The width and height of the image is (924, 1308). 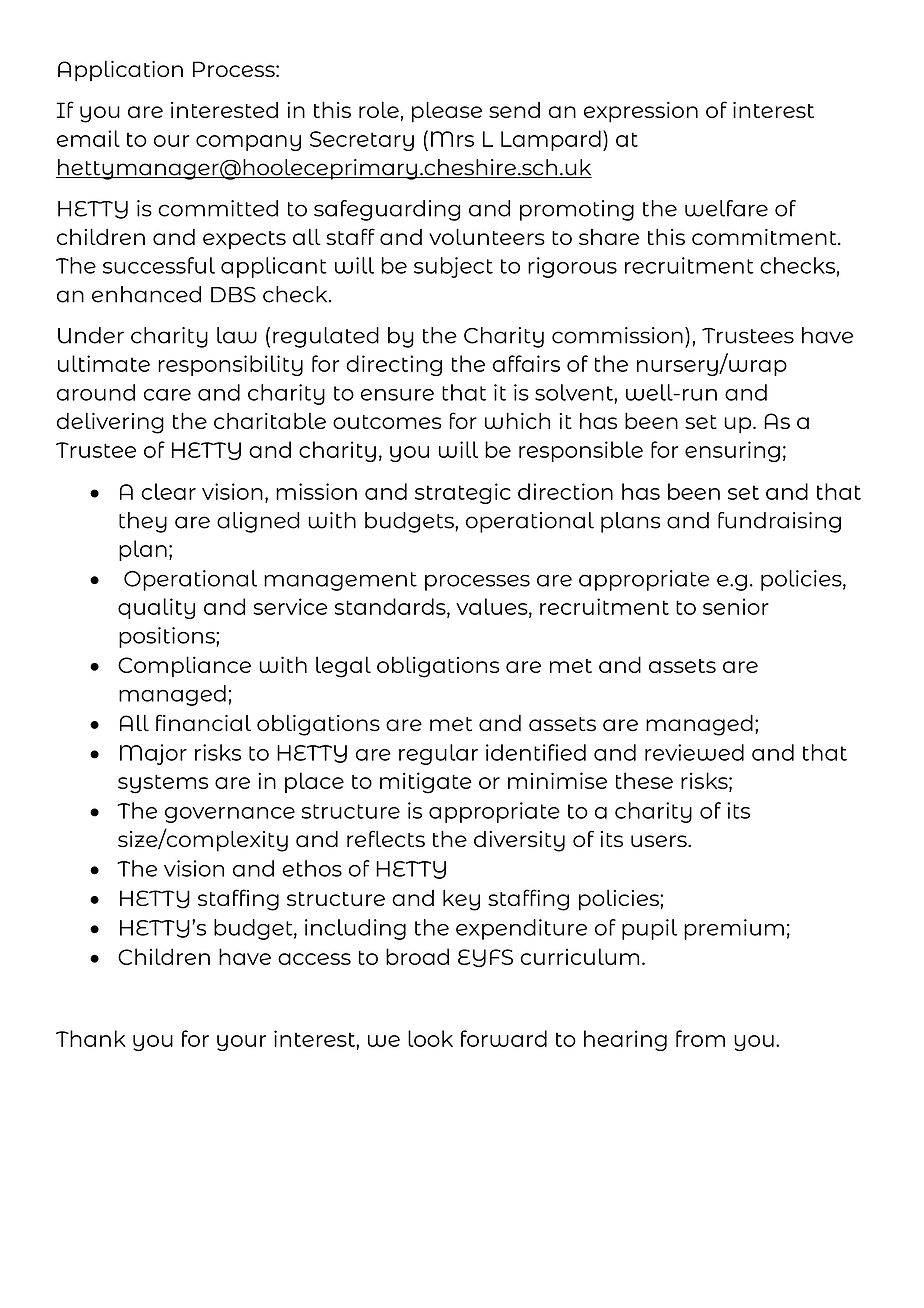 What do you see at coordinates (463, 493) in the image?
I see `strategic` at bounding box center [463, 493].
